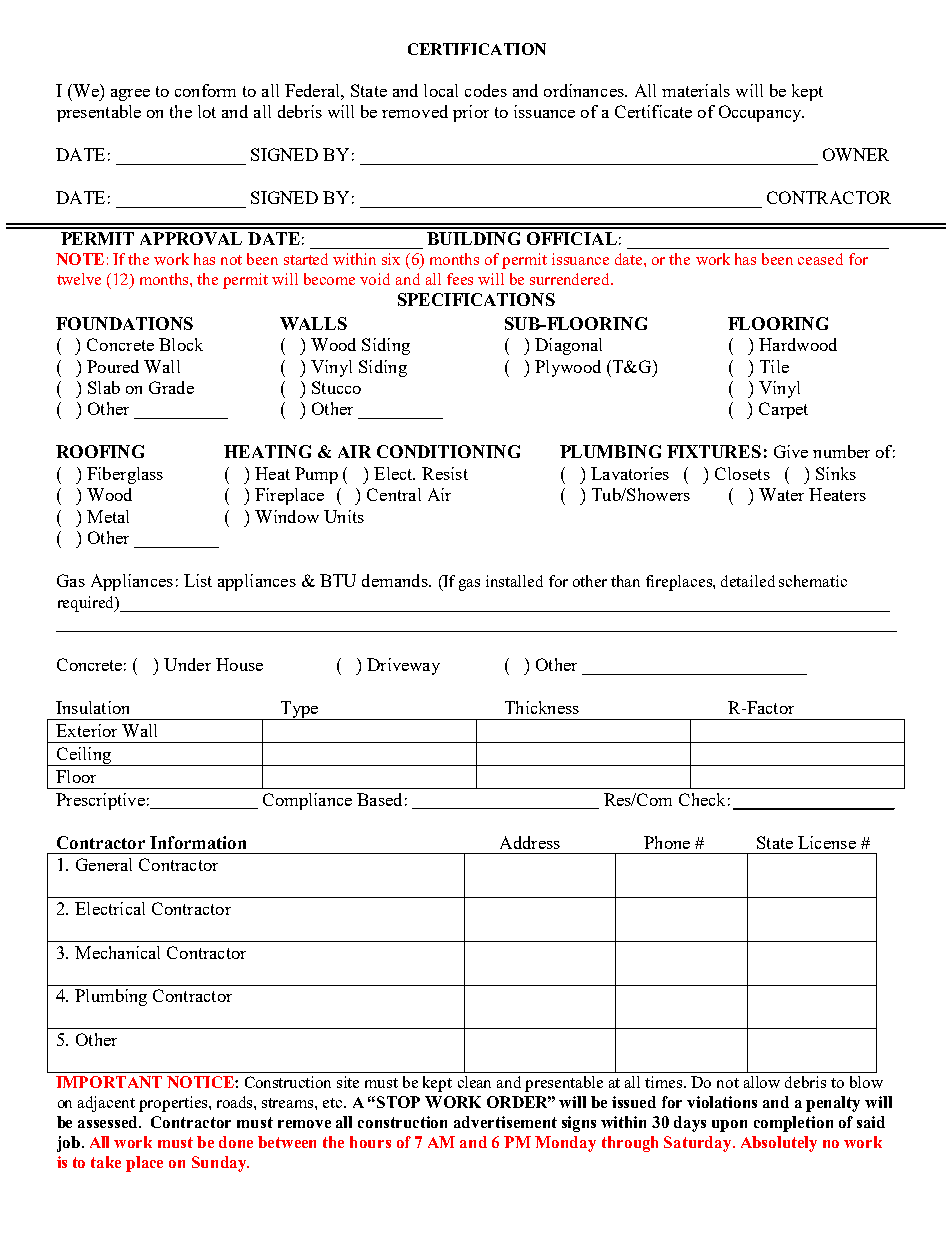 Image resolution: width=952 pixels, height=1233 pixels. I want to click on codes, so click(486, 90).
